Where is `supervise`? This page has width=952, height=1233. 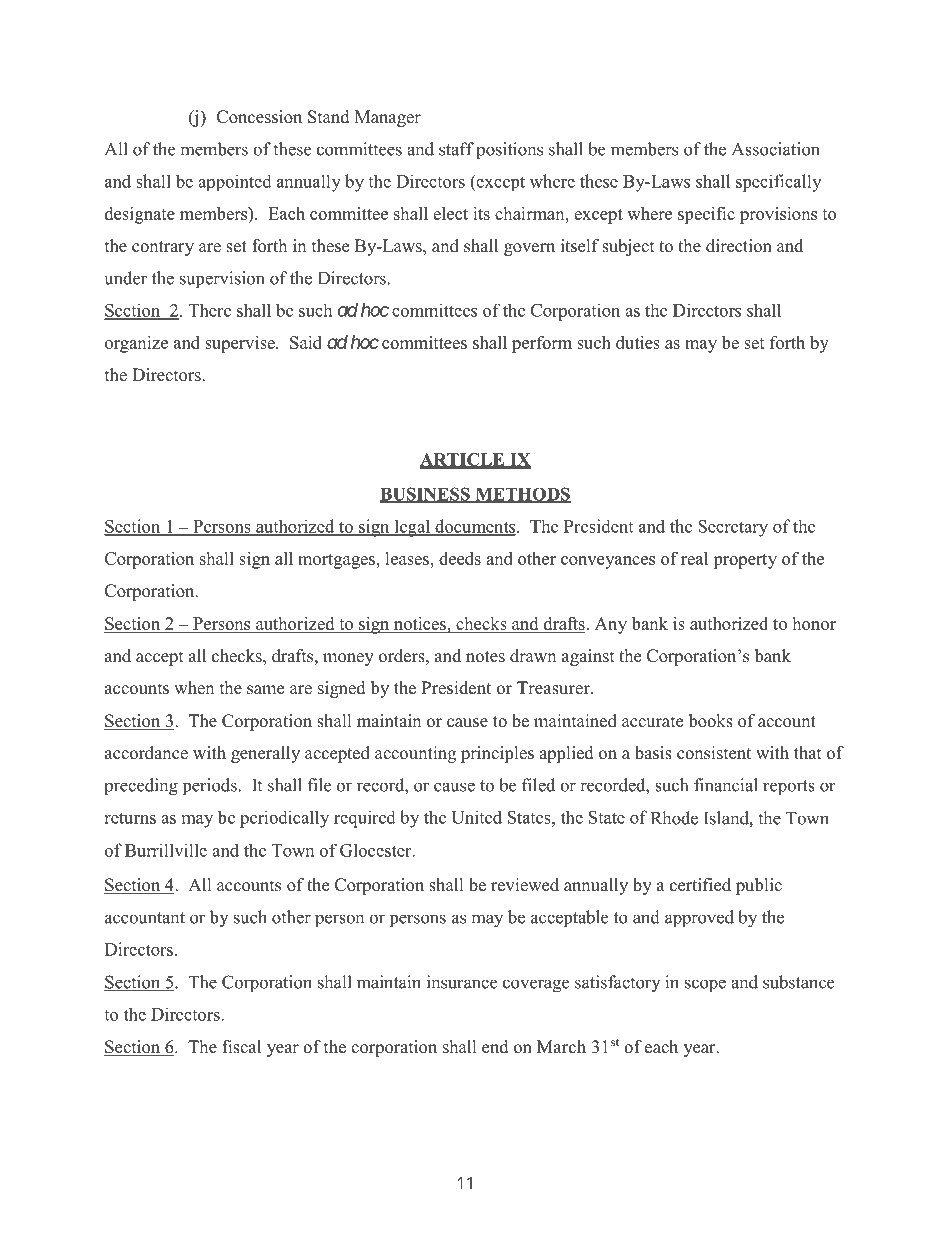 supervise is located at coordinates (241, 344).
